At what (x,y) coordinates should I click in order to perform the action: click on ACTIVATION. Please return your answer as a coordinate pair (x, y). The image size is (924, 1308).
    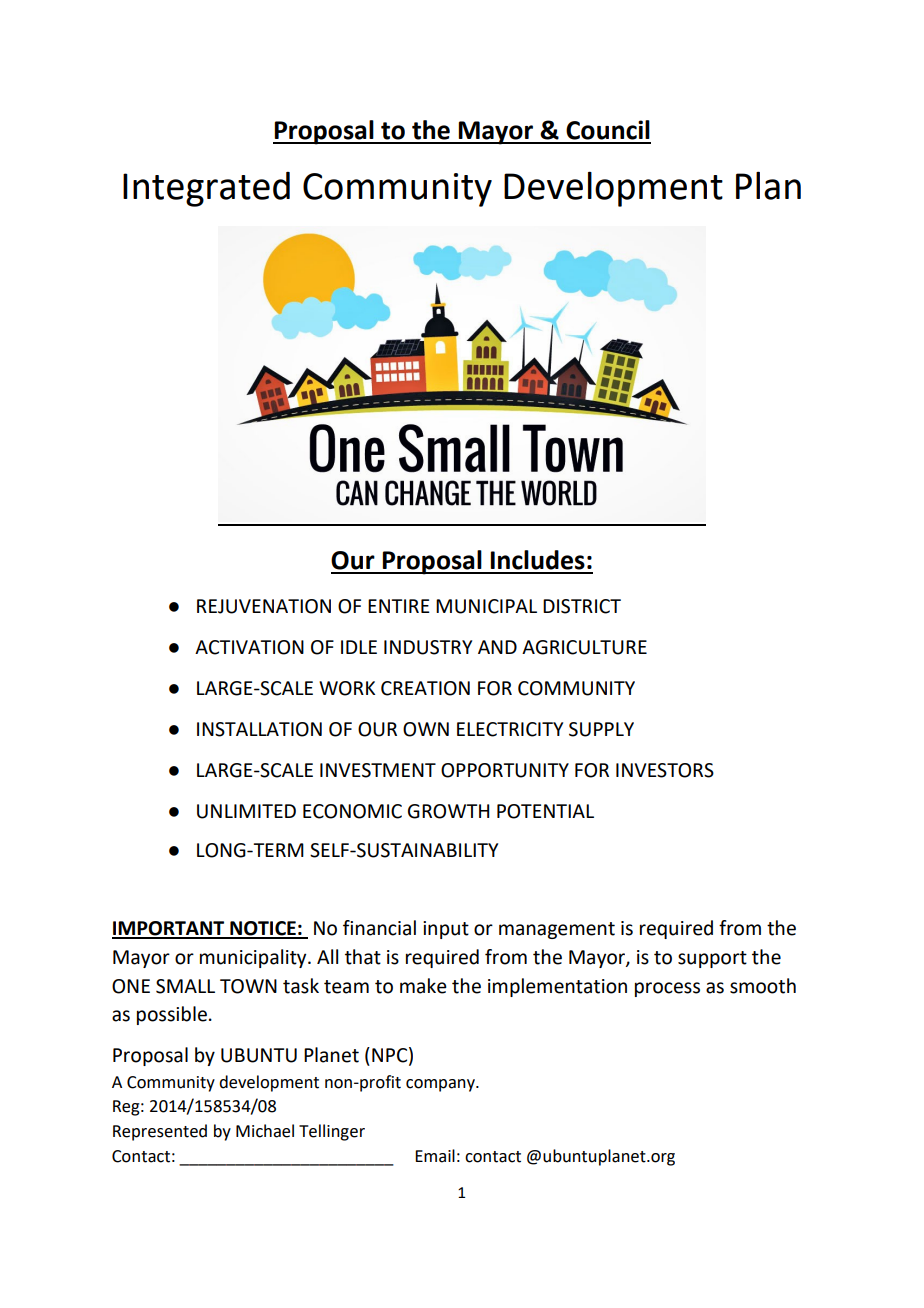
    Looking at the image, I should click on (249, 647).
